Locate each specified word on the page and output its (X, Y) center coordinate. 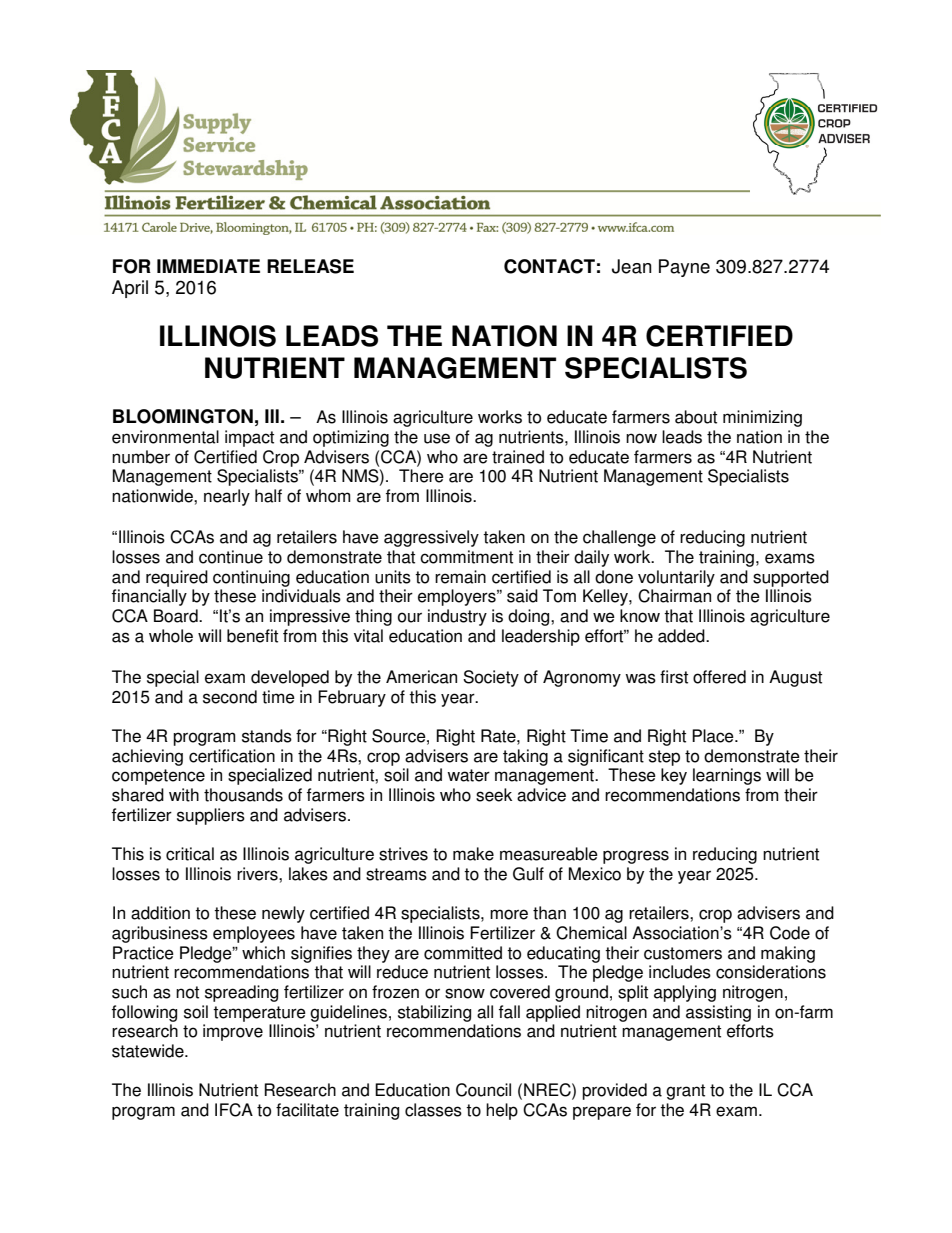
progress (636, 857)
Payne (684, 268)
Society (491, 678)
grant (685, 1092)
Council (483, 1090)
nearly (227, 497)
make (473, 854)
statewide (149, 1051)
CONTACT (549, 266)
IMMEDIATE (208, 266)
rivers (258, 874)
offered (719, 677)
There (421, 476)
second (230, 697)
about (696, 417)
